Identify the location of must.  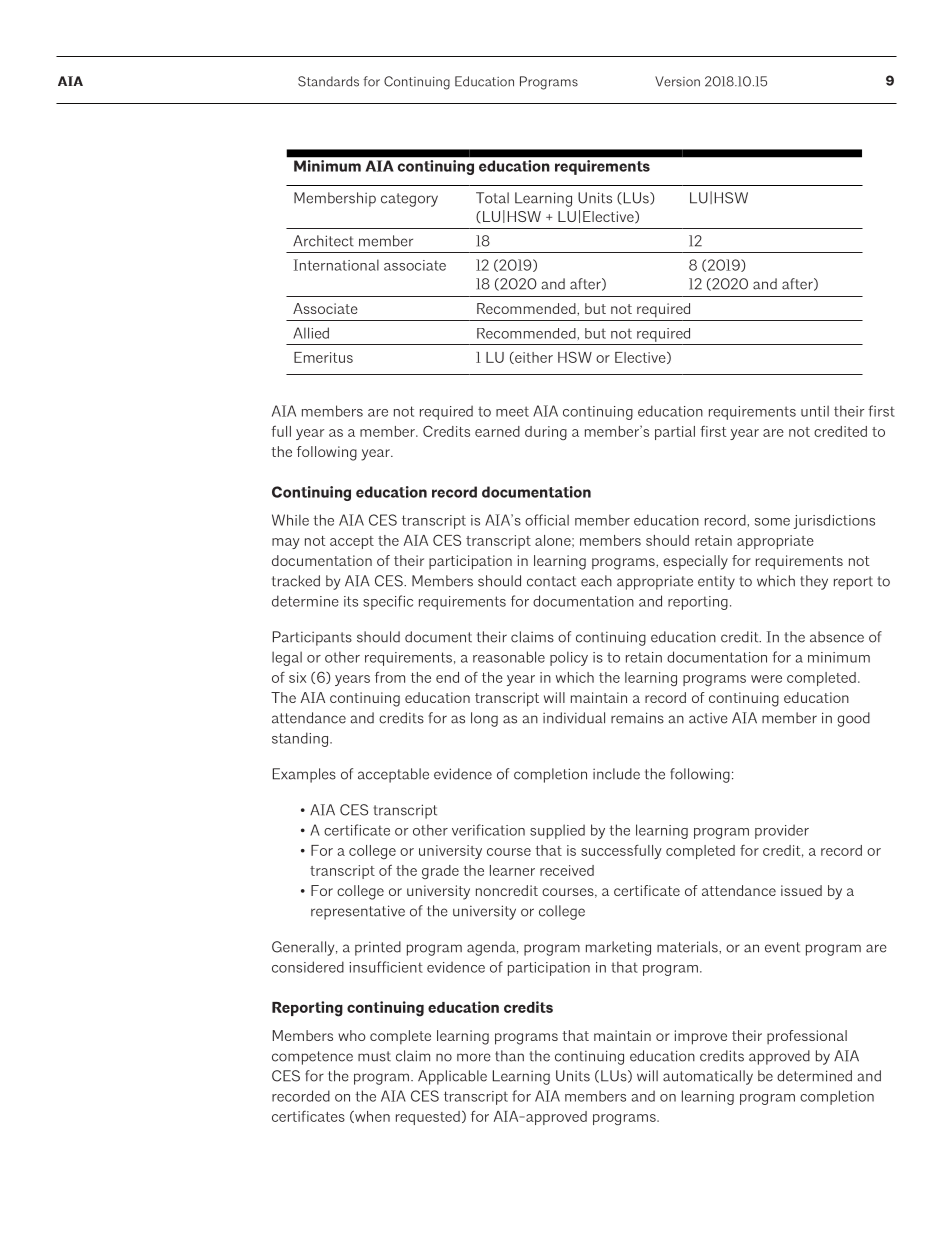
(374, 1056).
